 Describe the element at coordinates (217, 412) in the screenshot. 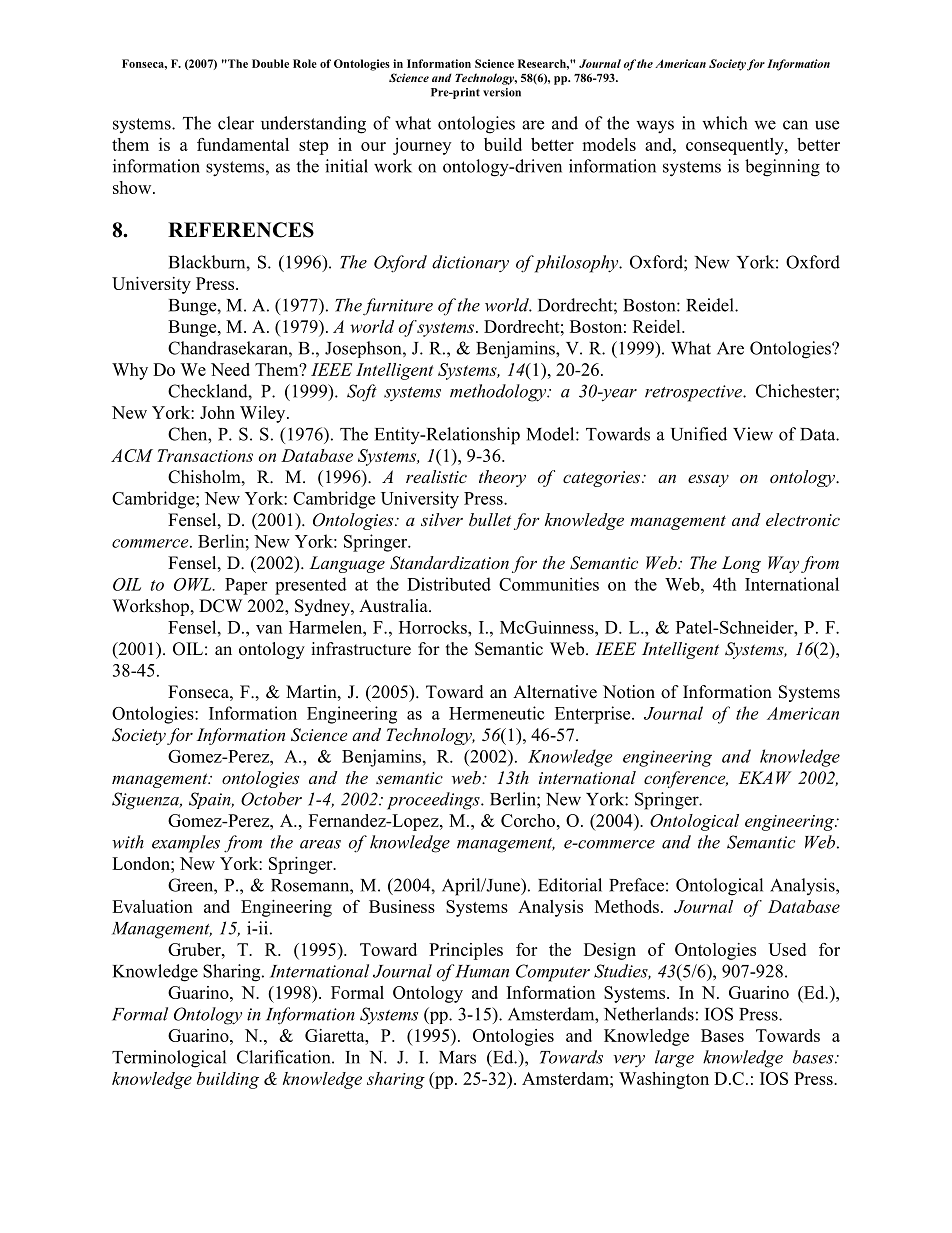

I see `John` at that location.
